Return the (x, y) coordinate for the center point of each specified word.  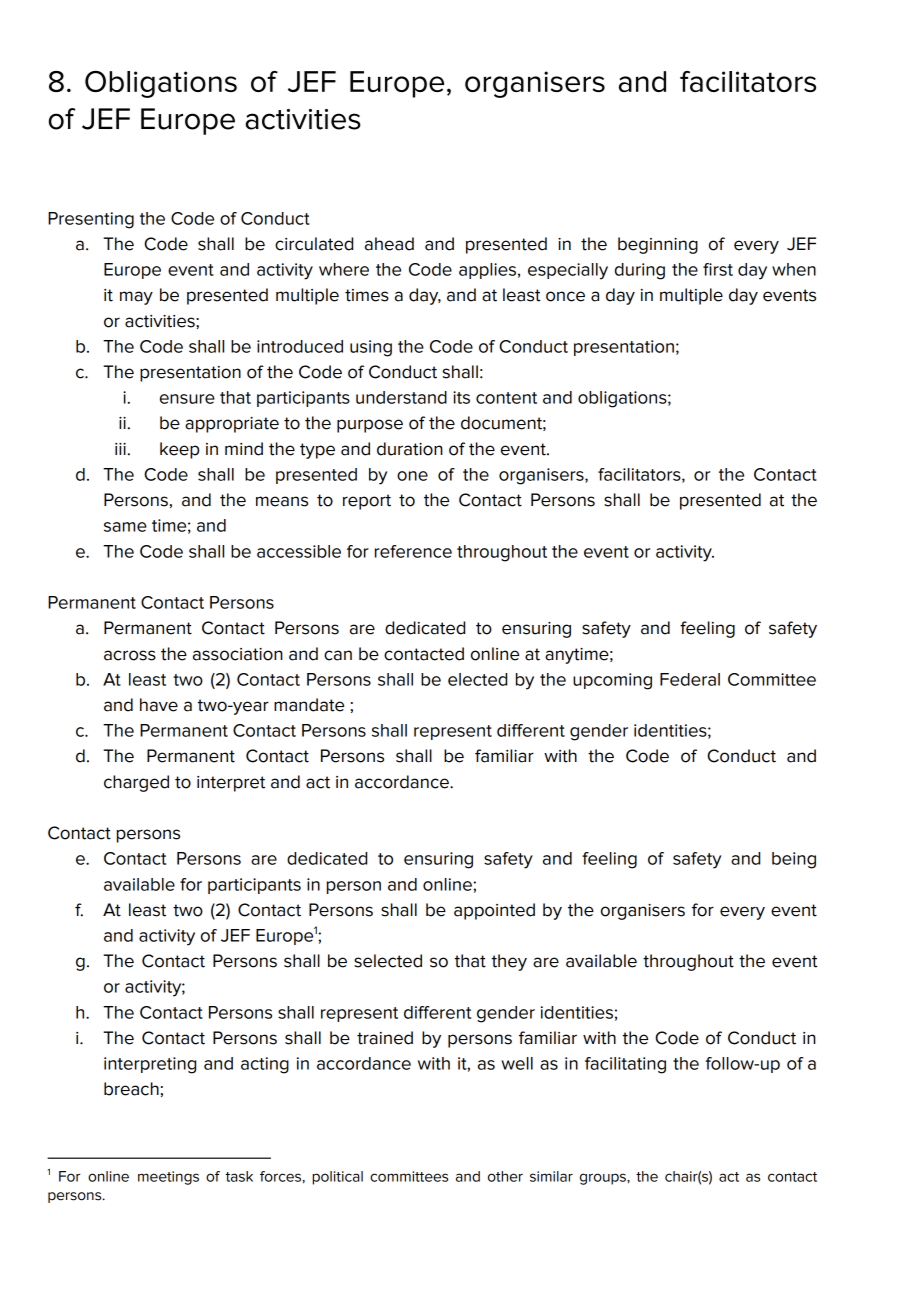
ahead (389, 244)
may (136, 298)
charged (136, 783)
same (125, 527)
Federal (690, 679)
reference (413, 551)
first (718, 269)
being (794, 860)
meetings (168, 1178)
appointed (494, 911)
